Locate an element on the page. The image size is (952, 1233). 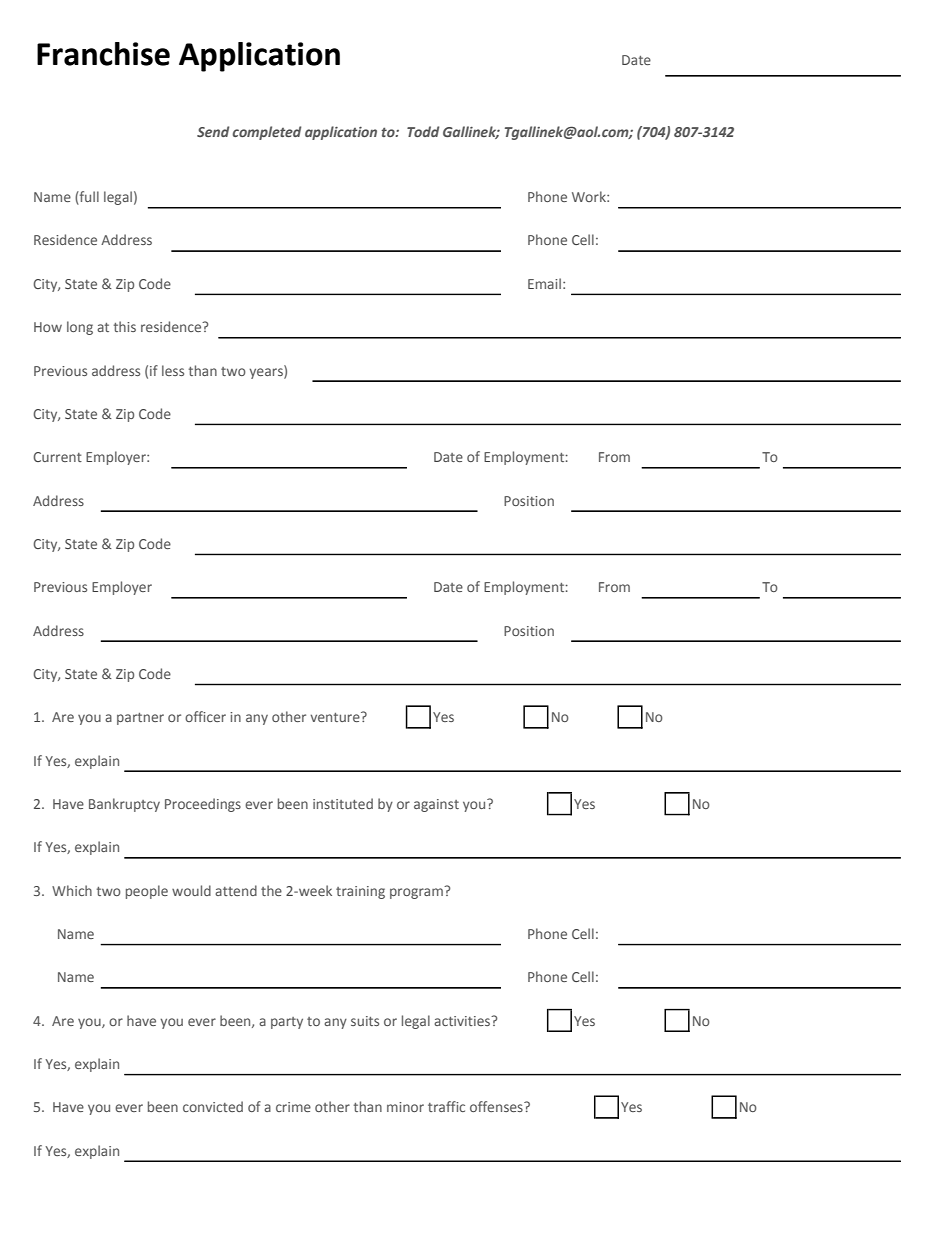
venture is located at coordinates (336, 717).
